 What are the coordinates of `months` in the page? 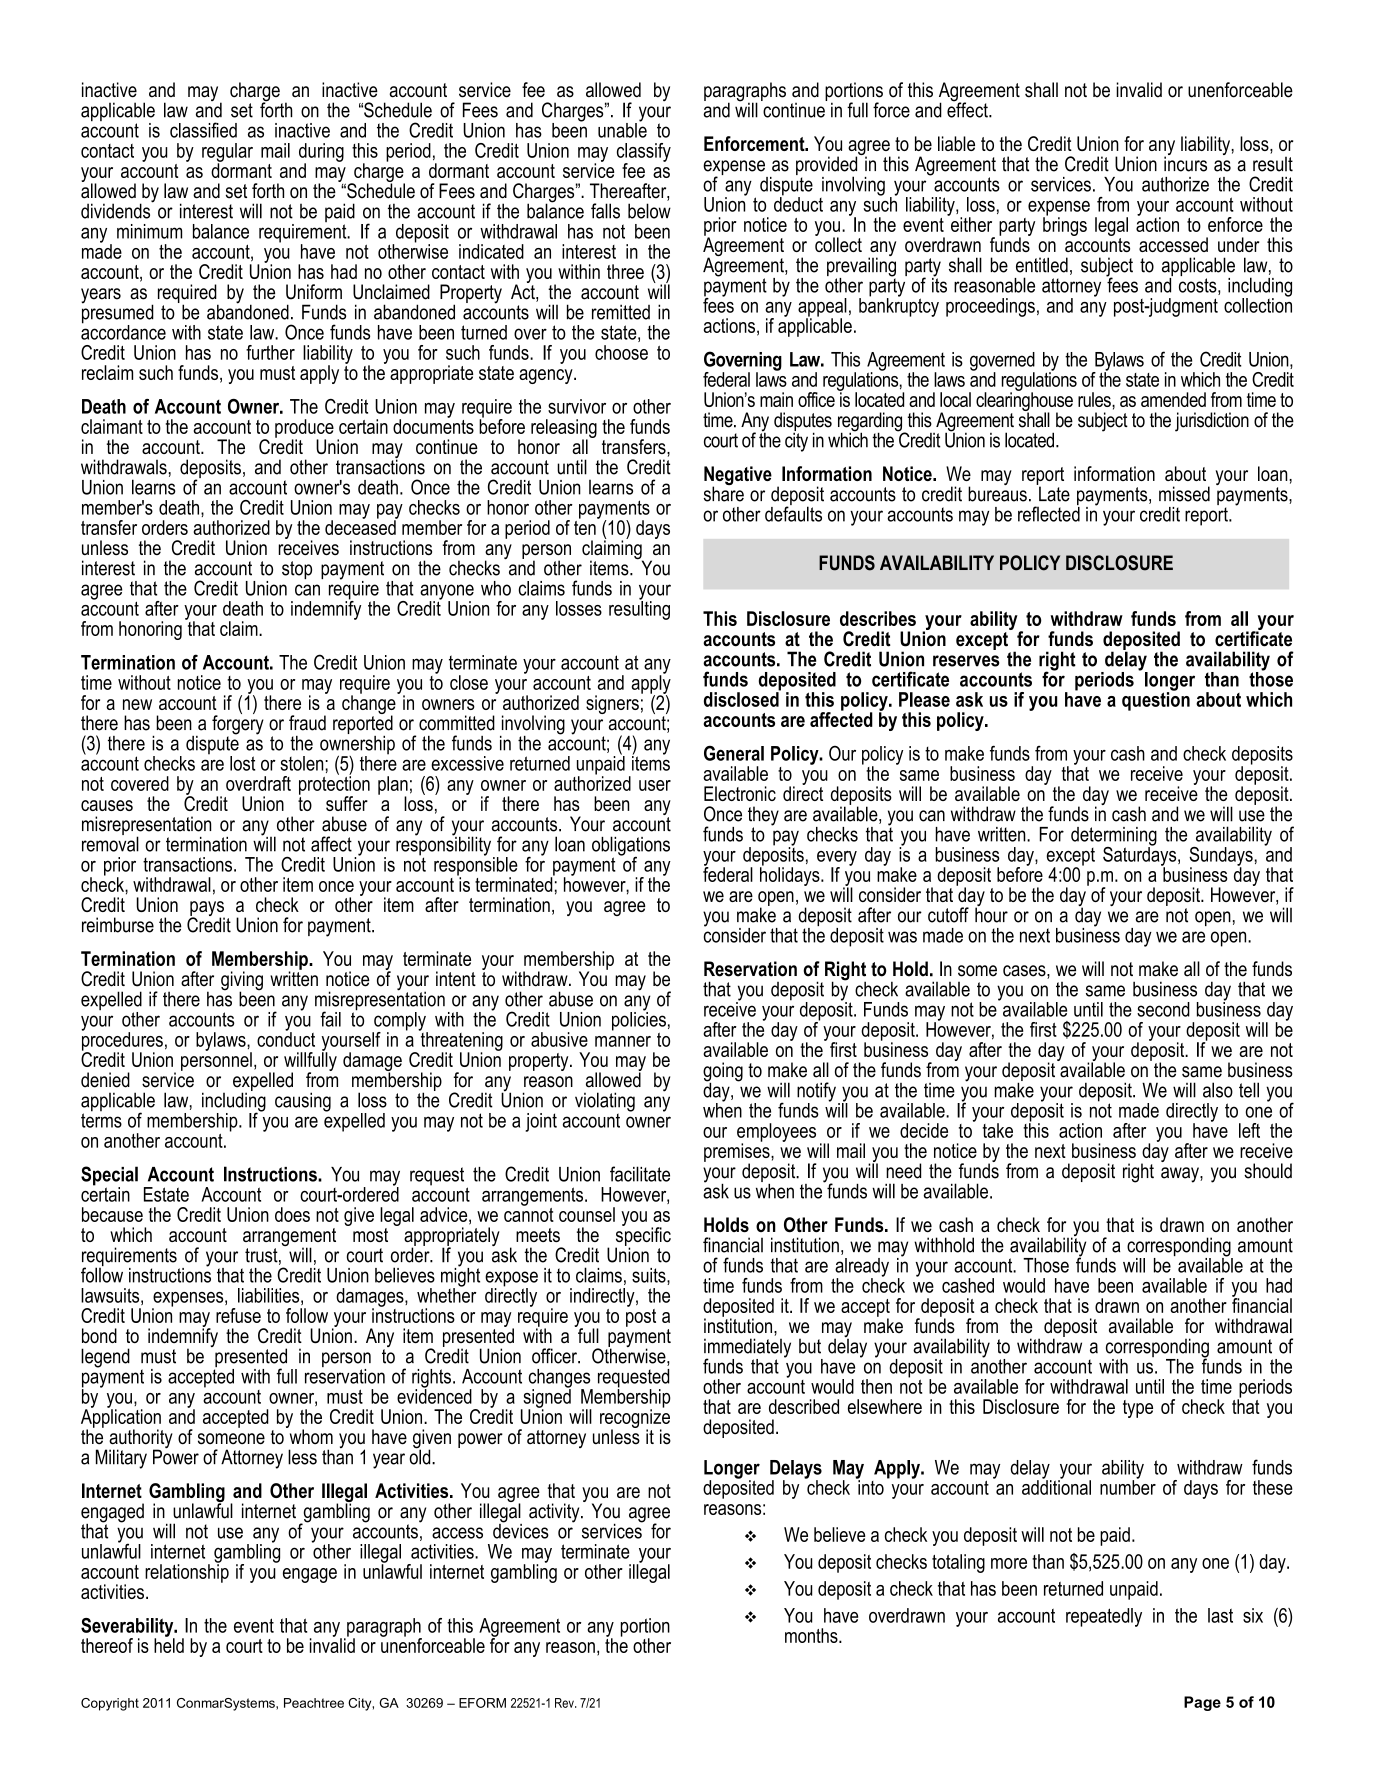 It's located at (812, 1635).
